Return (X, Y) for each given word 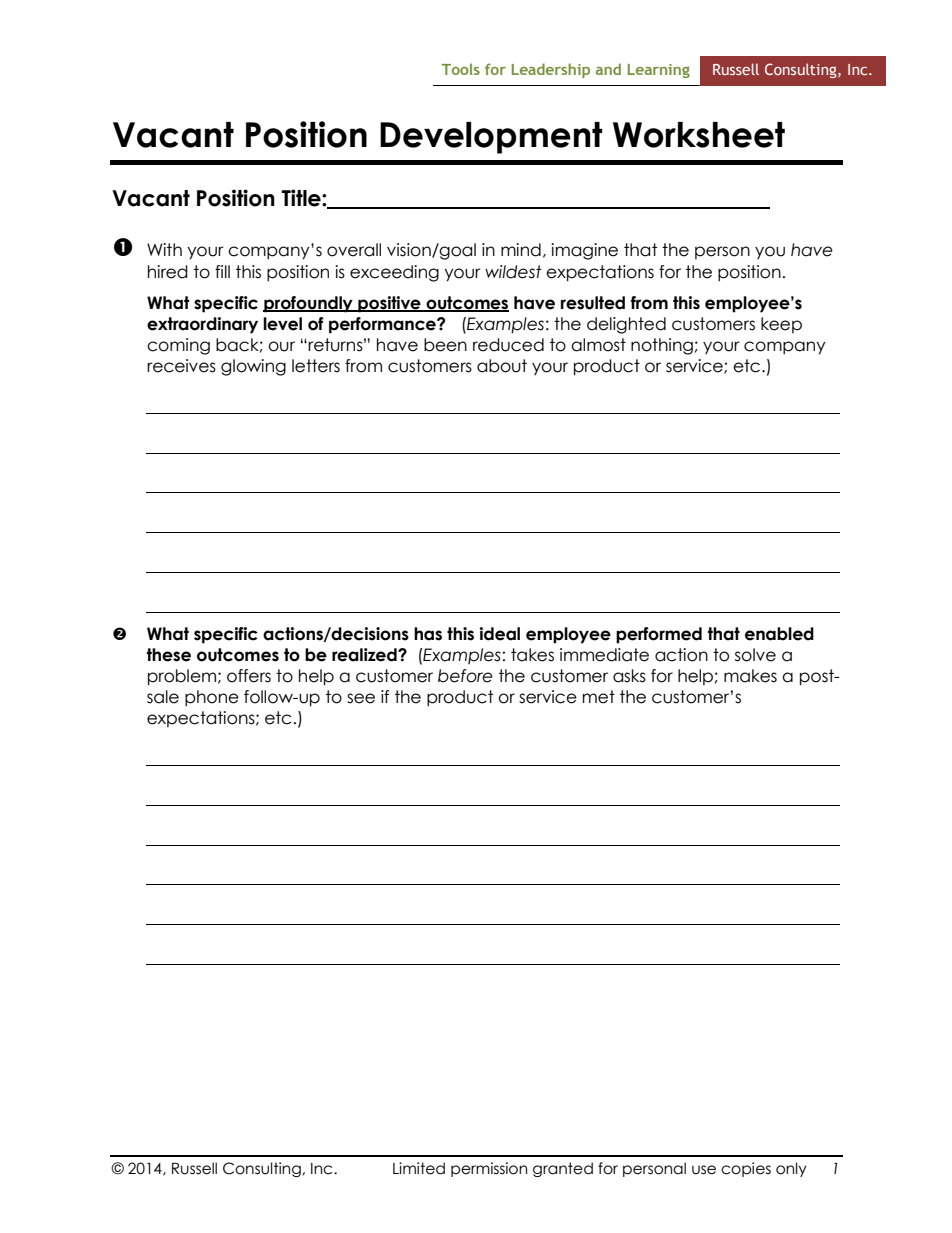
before (465, 676)
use (704, 1170)
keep (781, 325)
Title (302, 198)
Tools (461, 69)
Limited (419, 1168)
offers (249, 676)
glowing (253, 367)
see (361, 698)
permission (489, 1169)
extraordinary (202, 325)
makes (750, 676)
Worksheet (699, 135)
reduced (508, 345)
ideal (500, 634)
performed (659, 635)
